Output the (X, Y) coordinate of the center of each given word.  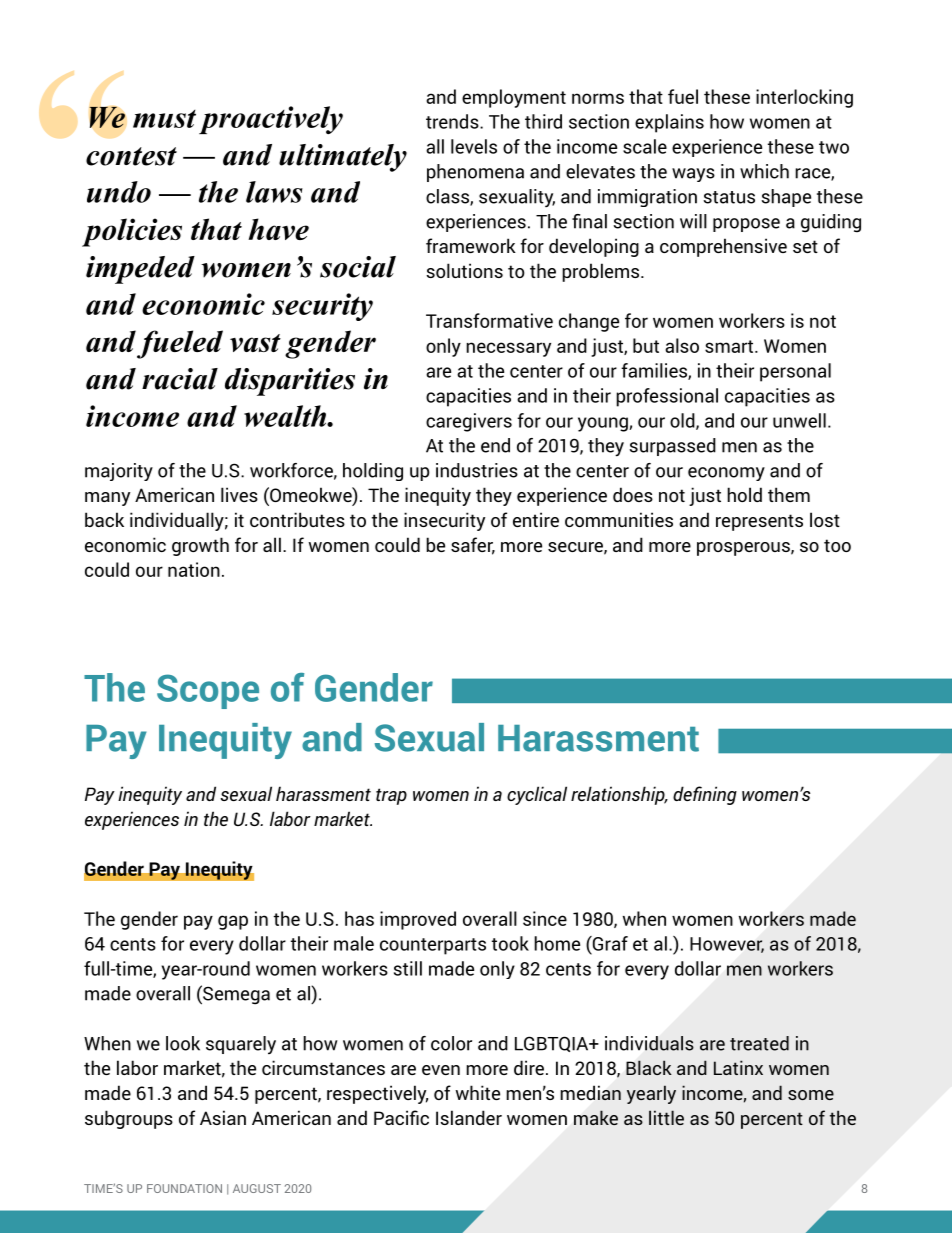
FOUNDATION (184, 1188)
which (764, 171)
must (164, 119)
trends (453, 121)
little (666, 1117)
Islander (469, 1117)
